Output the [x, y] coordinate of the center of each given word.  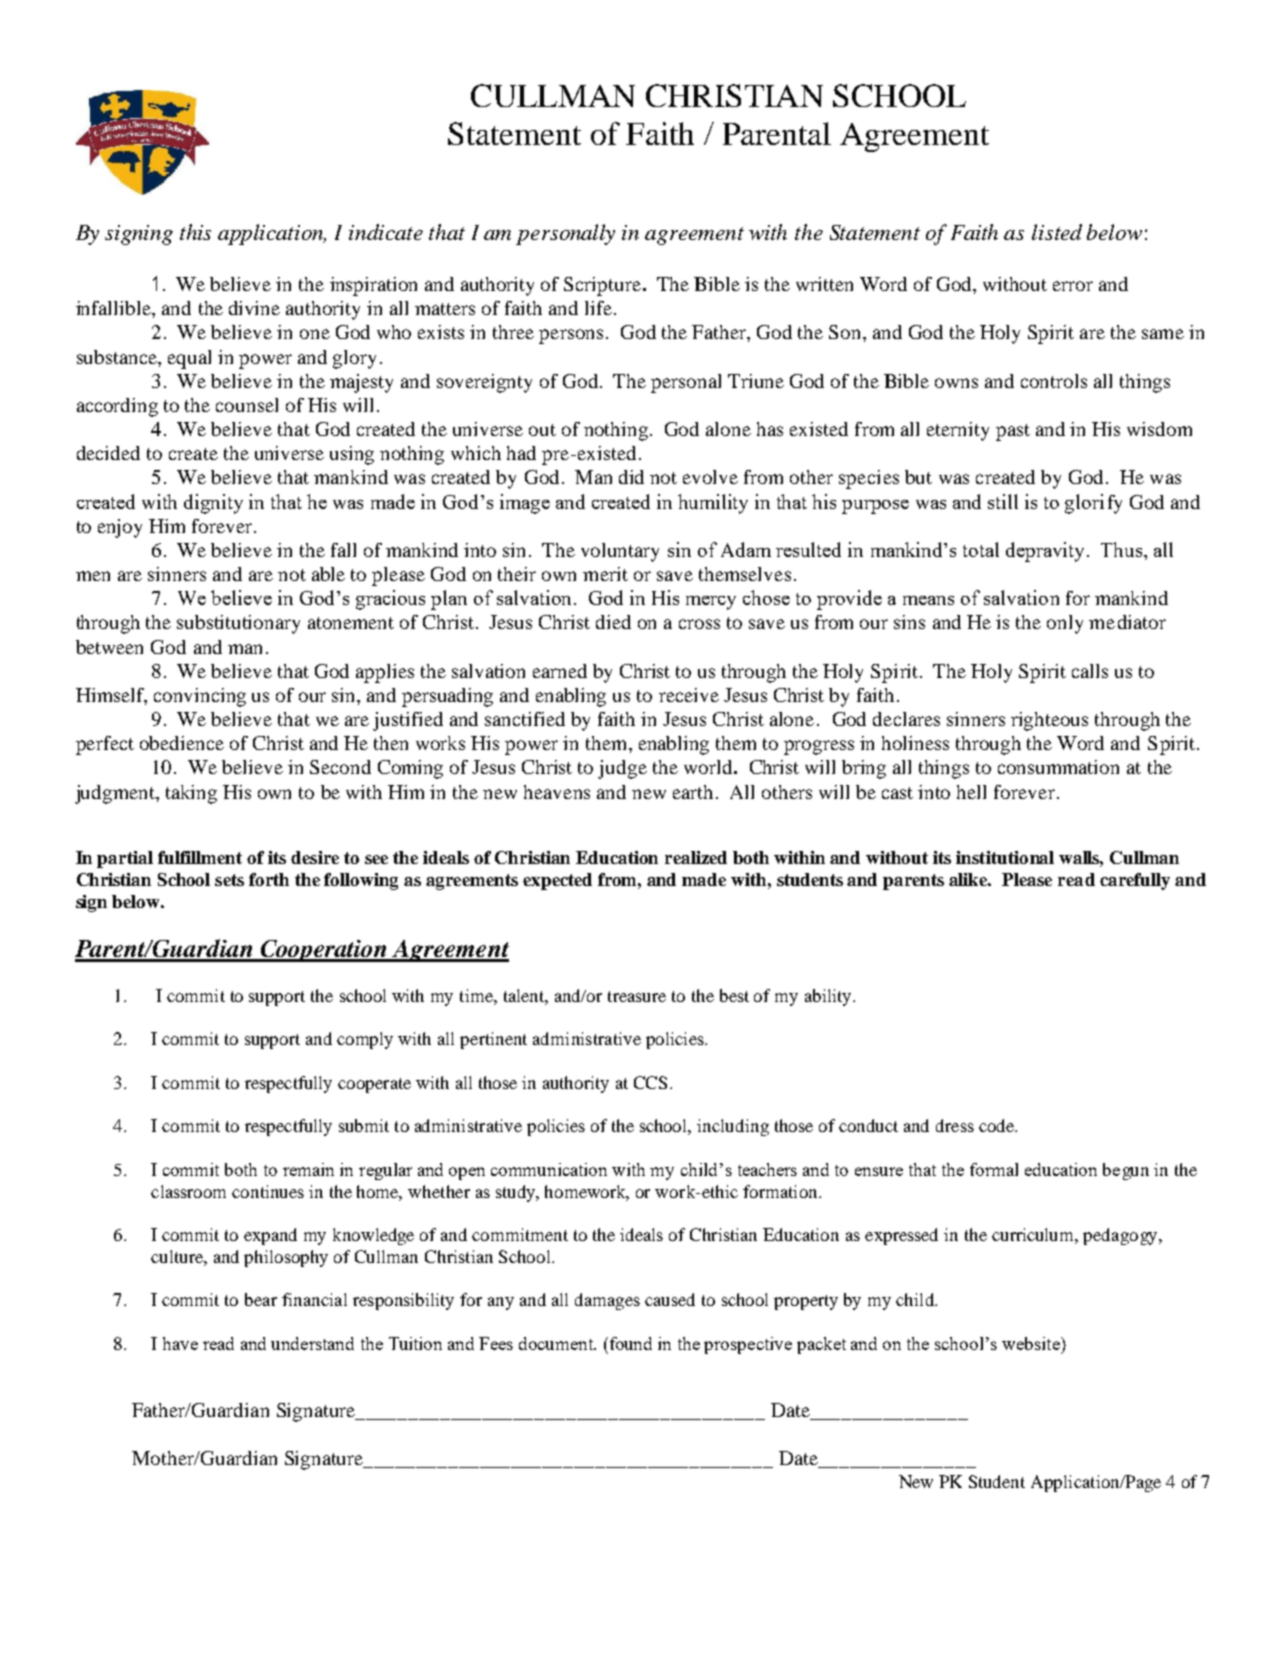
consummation [1058, 767]
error [1073, 286]
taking [191, 794]
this [195, 232]
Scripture [602, 286]
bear [261, 1299]
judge [622, 769]
